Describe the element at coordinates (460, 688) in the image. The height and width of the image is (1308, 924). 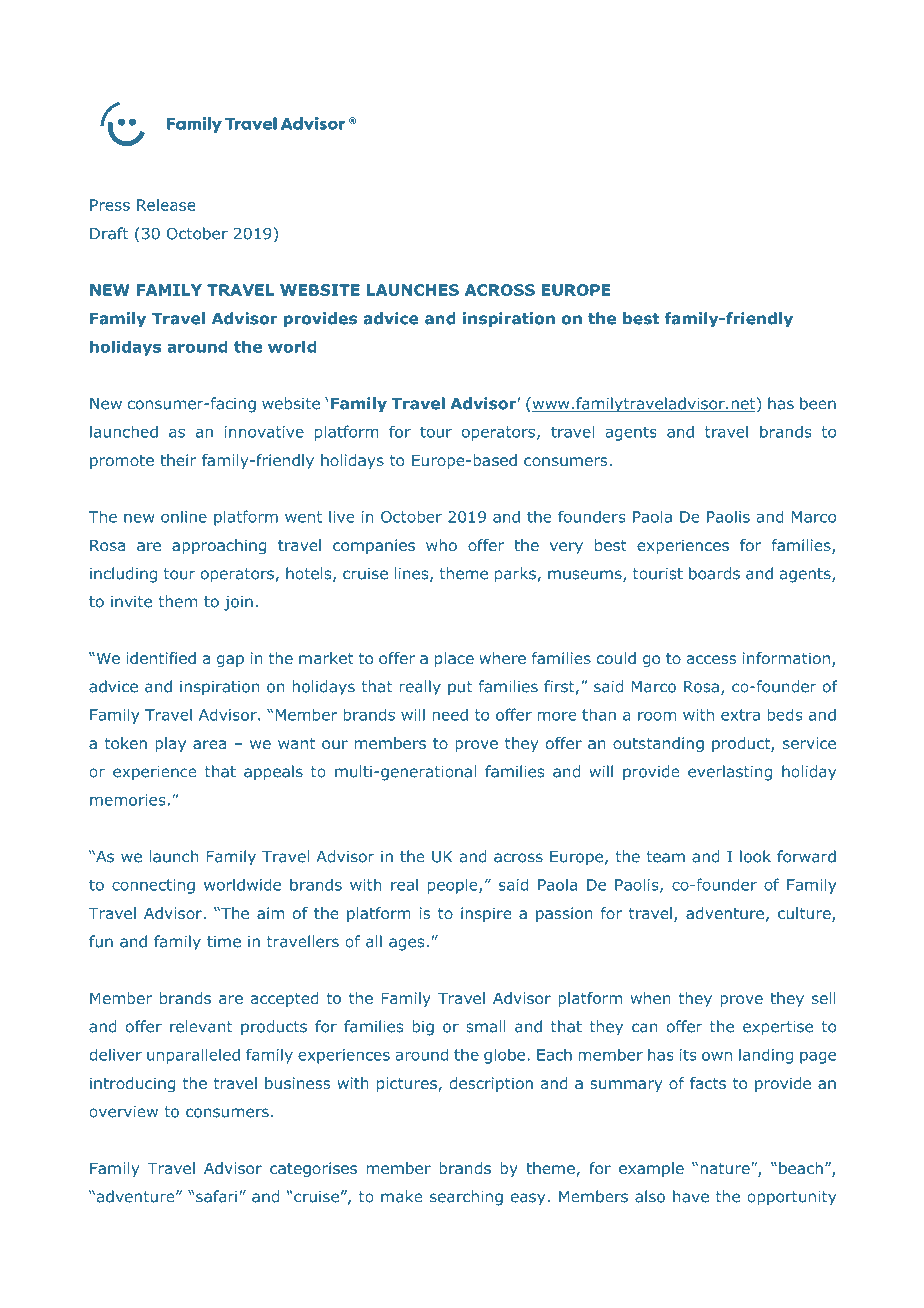
I see `put` at that location.
